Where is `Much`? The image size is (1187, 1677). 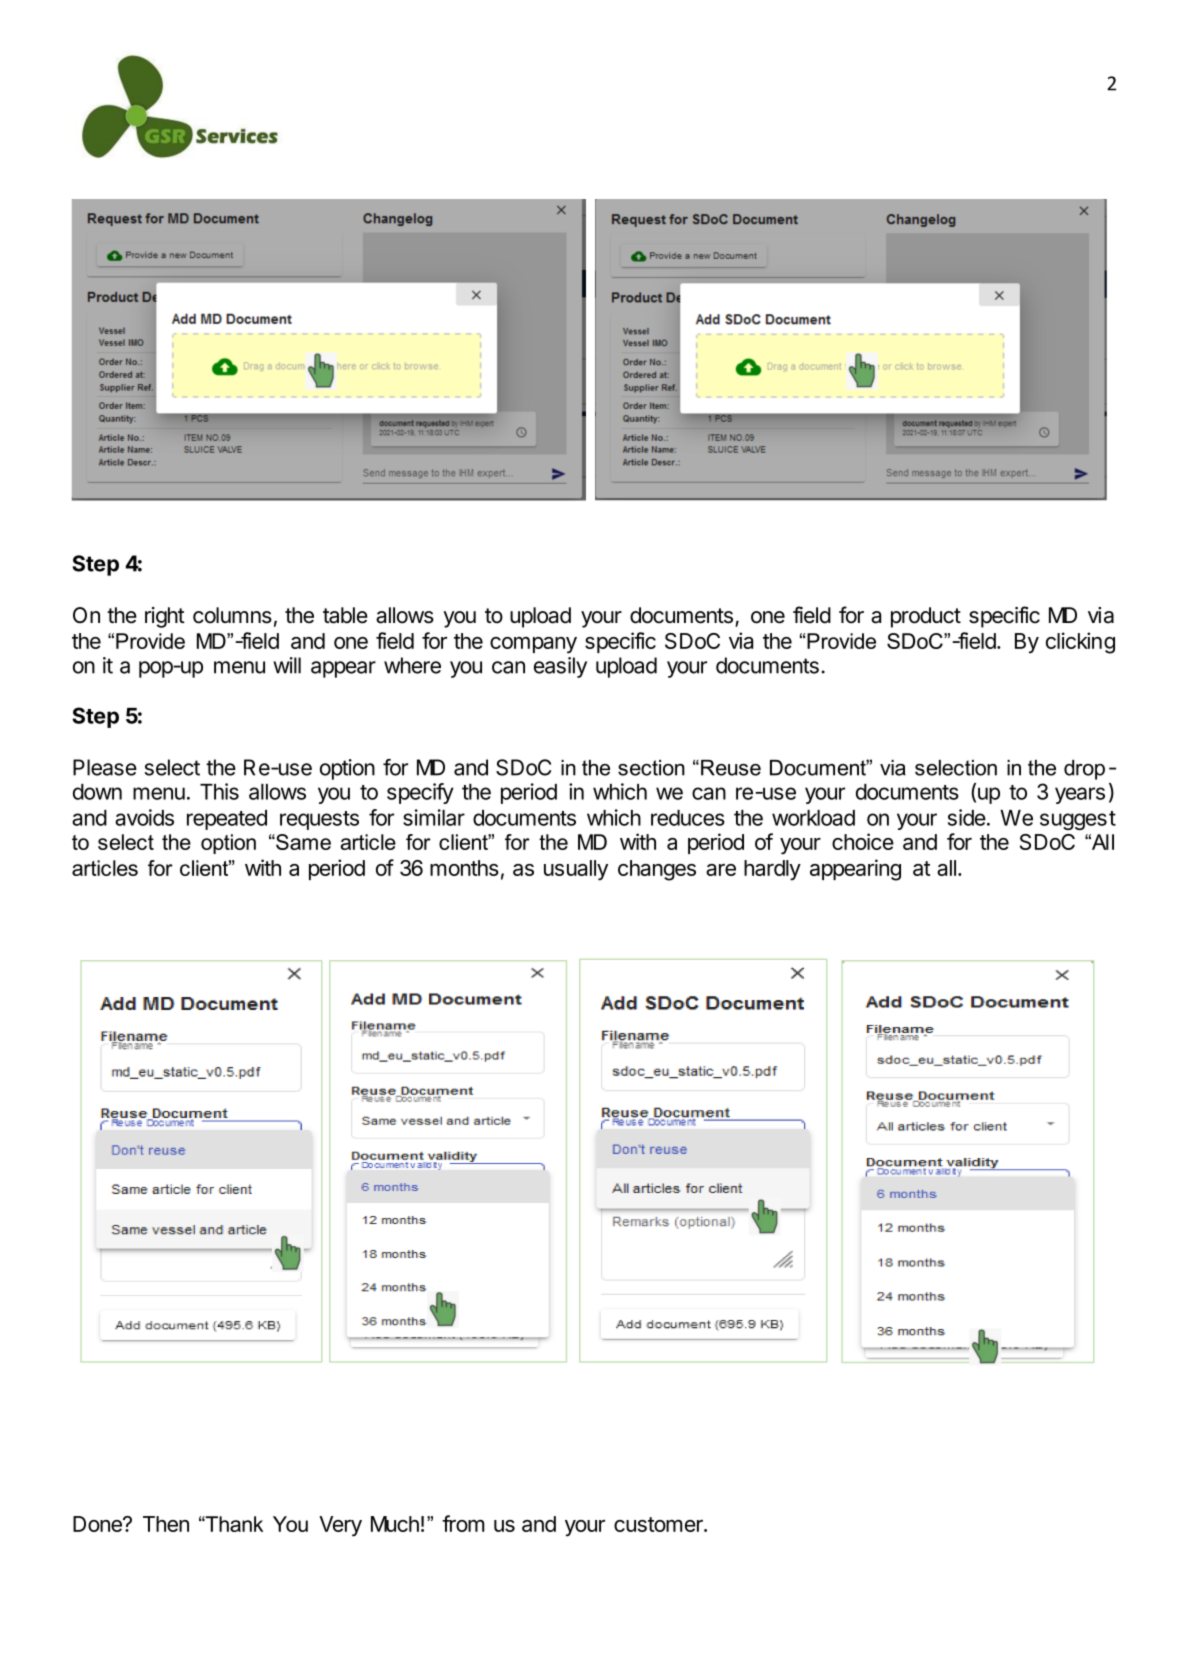
Much is located at coordinates (395, 1524).
